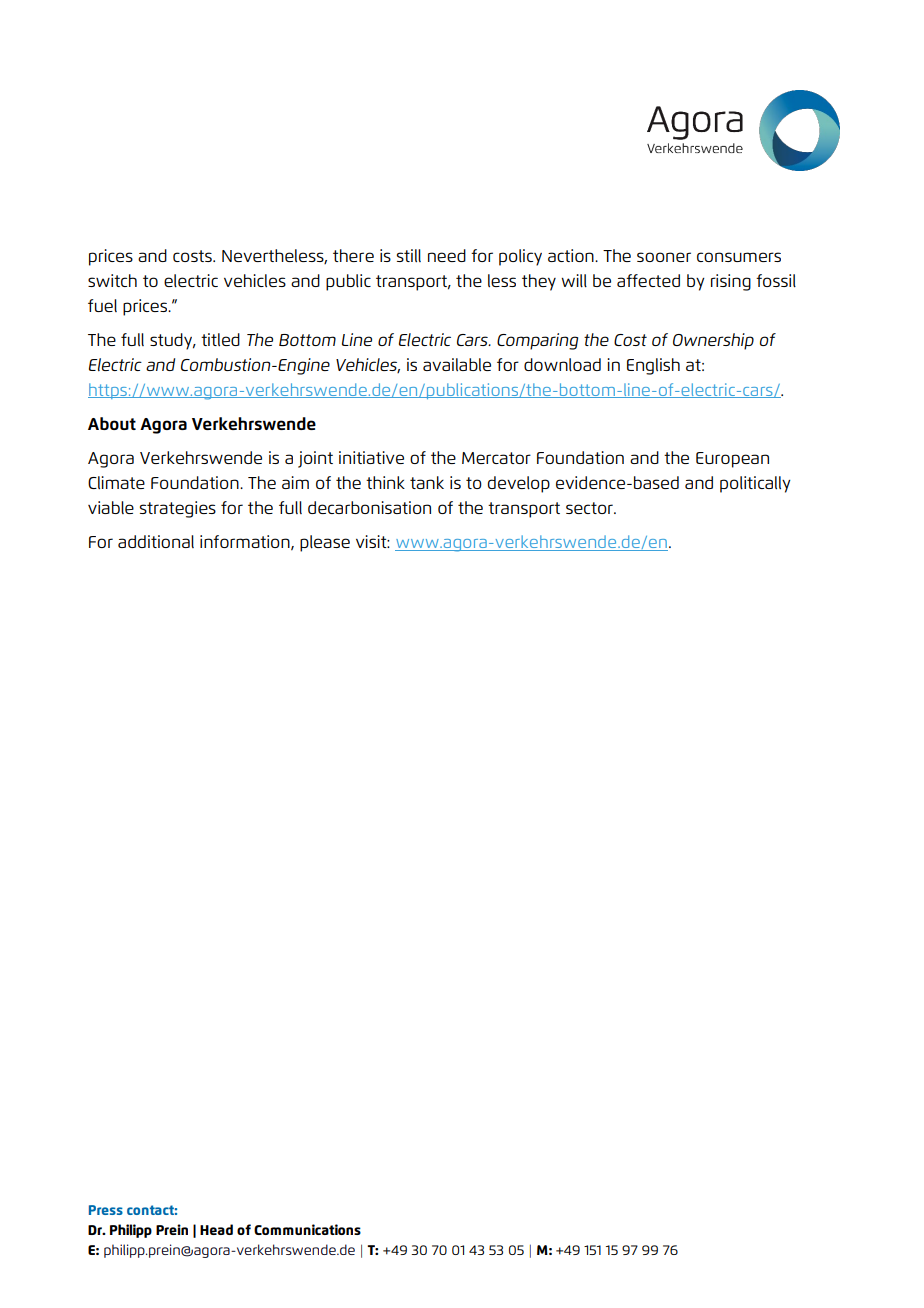 This screenshot has height=1308, width=924. I want to click on tank, so click(427, 482).
